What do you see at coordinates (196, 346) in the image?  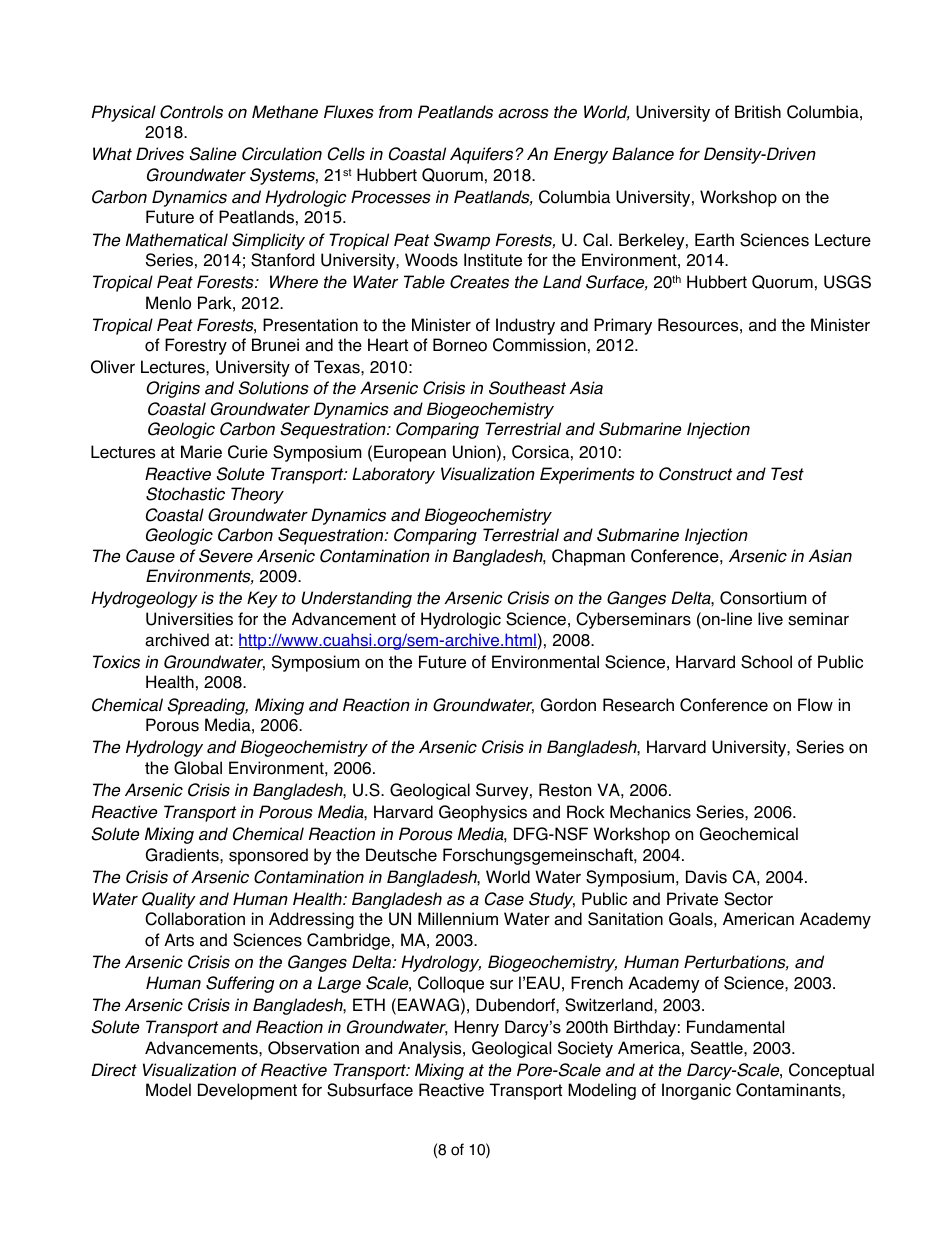 I see `Forestry` at bounding box center [196, 346].
